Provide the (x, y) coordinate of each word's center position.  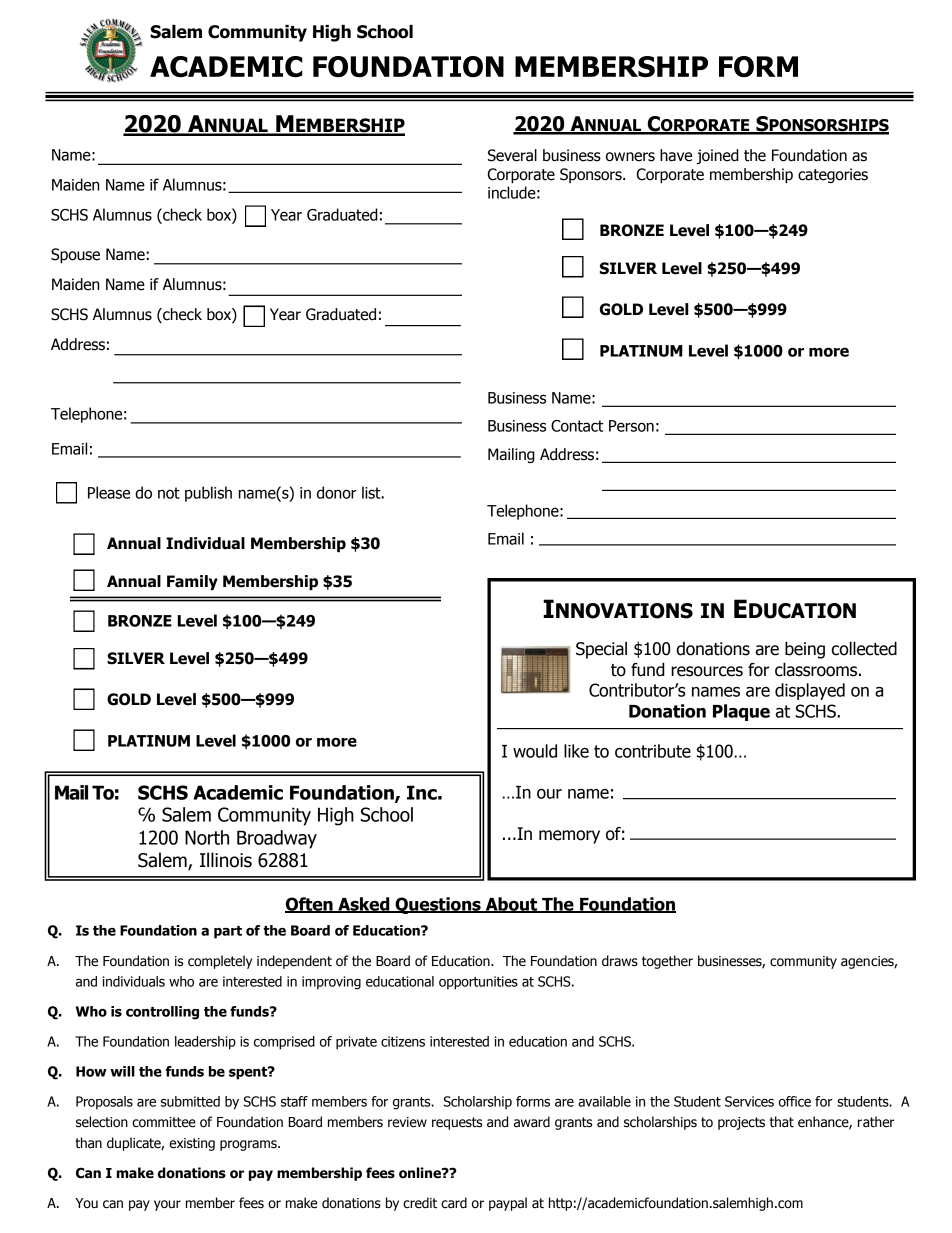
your (167, 1205)
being (805, 650)
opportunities (478, 983)
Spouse (75, 255)
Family (192, 582)
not (169, 493)
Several (512, 155)
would (535, 751)
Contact (577, 426)
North (207, 837)
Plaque (741, 712)
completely (220, 962)
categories (833, 175)
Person (631, 426)
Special (601, 650)
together (667, 962)
